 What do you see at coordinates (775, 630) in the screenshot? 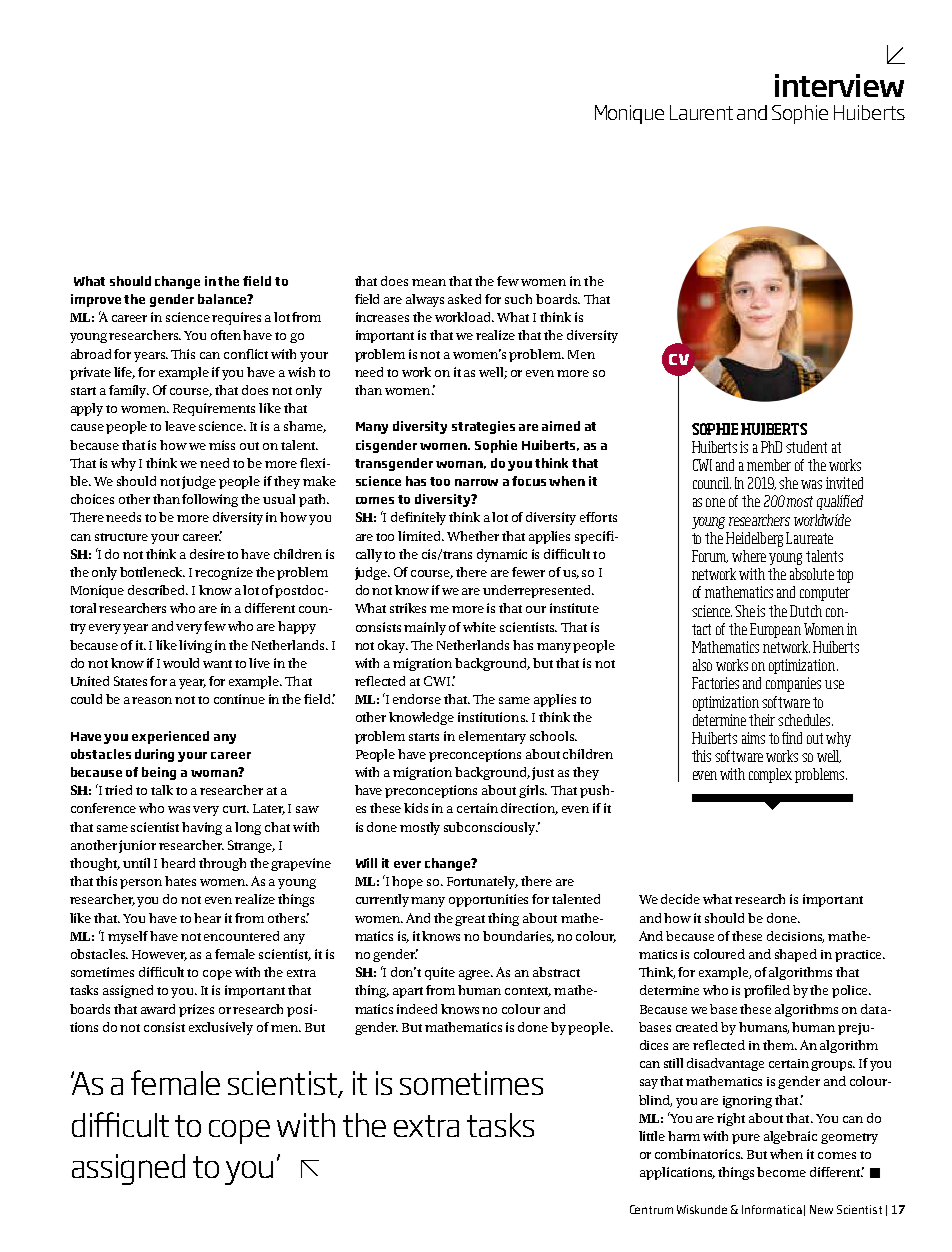
I see `European` at bounding box center [775, 630].
